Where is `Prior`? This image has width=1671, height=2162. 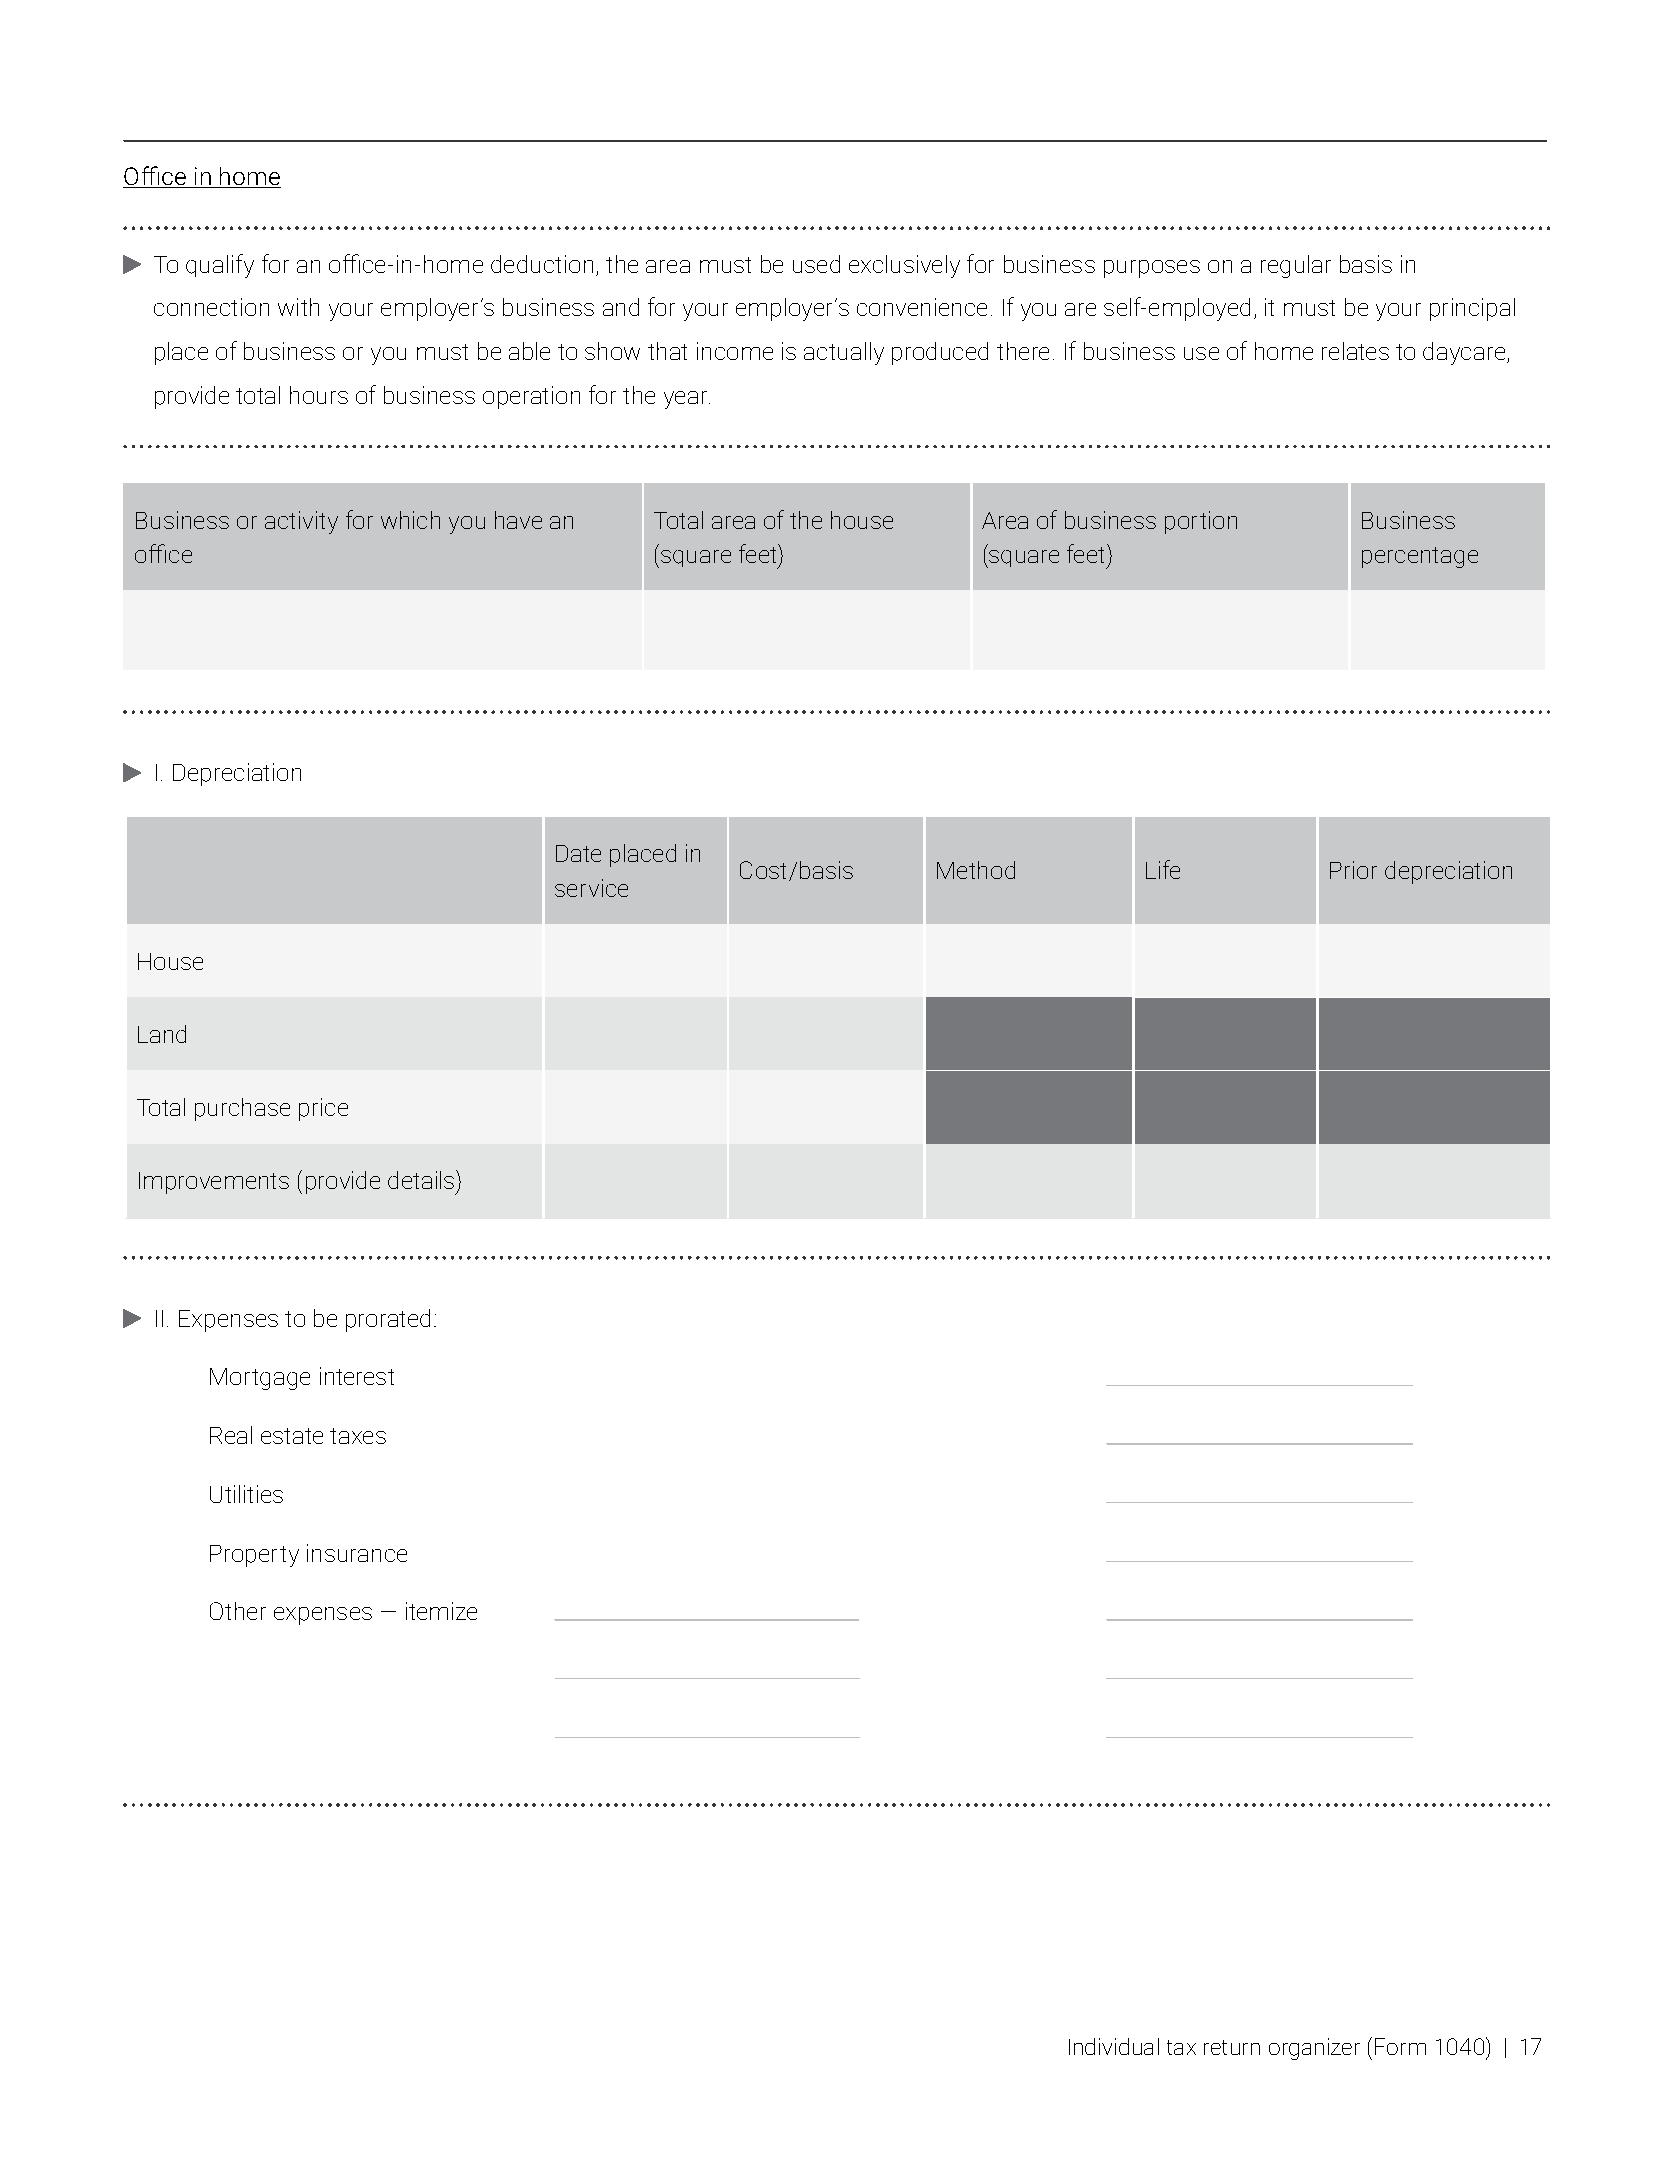
Prior is located at coordinates (1353, 870).
